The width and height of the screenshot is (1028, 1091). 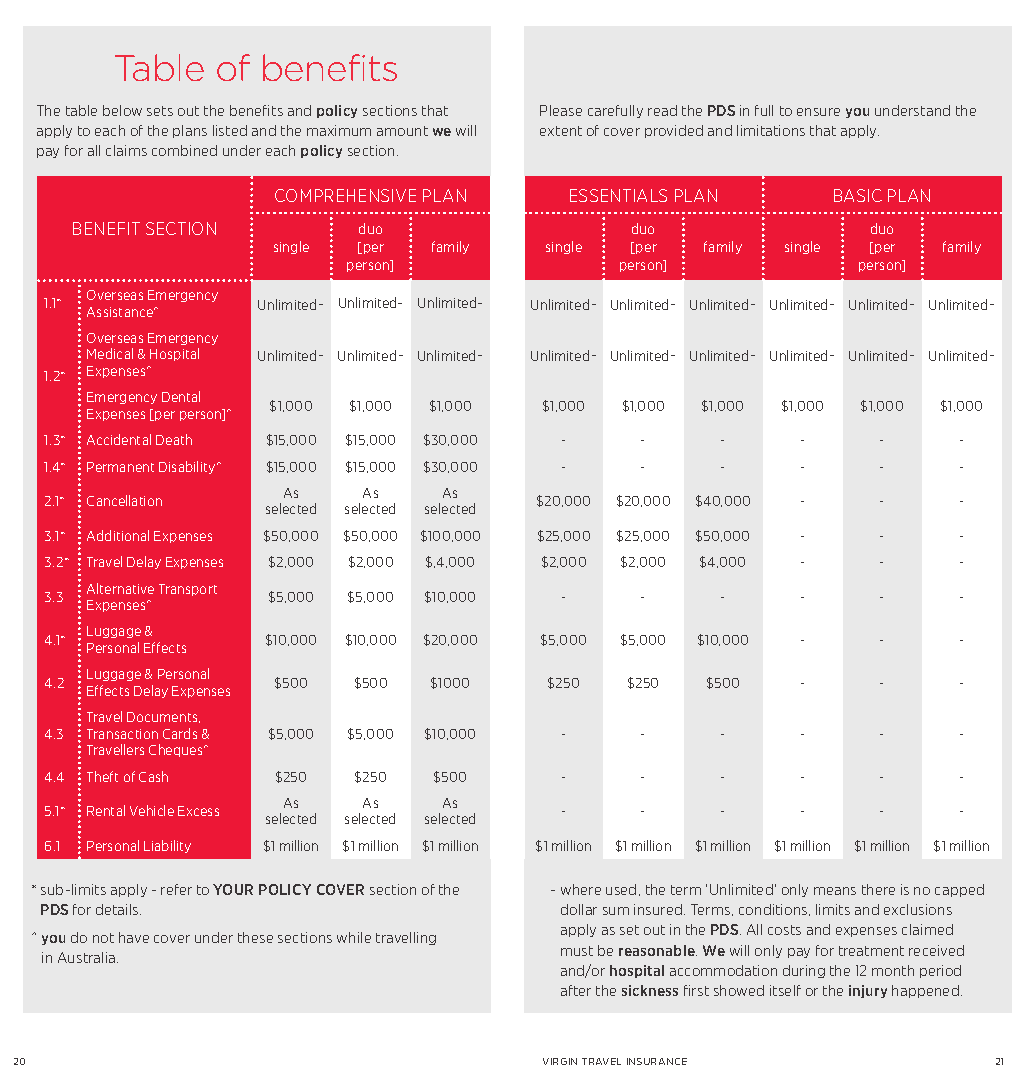 I want to click on ensure, so click(x=818, y=112).
